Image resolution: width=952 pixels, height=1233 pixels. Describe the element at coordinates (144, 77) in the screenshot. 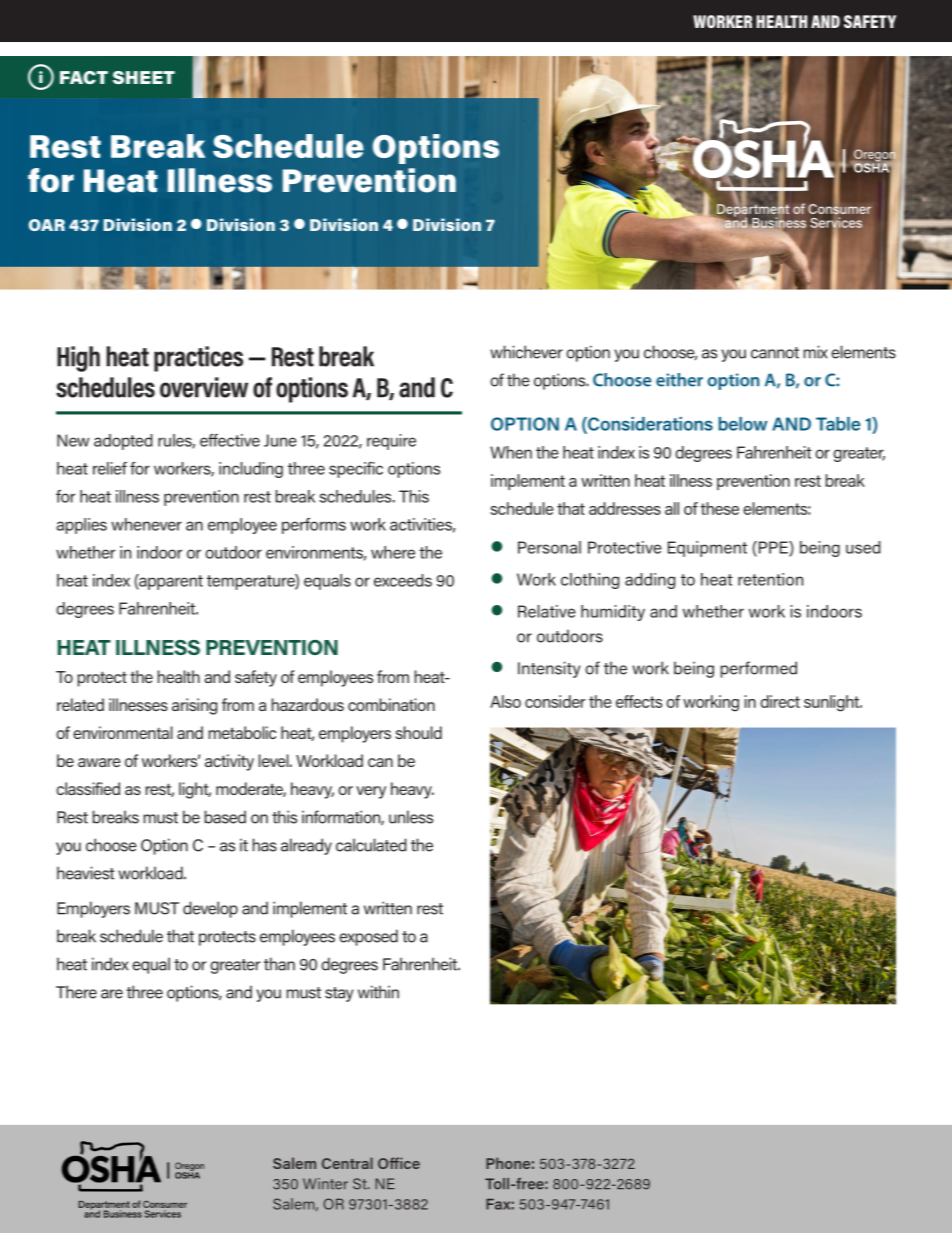

I see `SHEET` at that location.
